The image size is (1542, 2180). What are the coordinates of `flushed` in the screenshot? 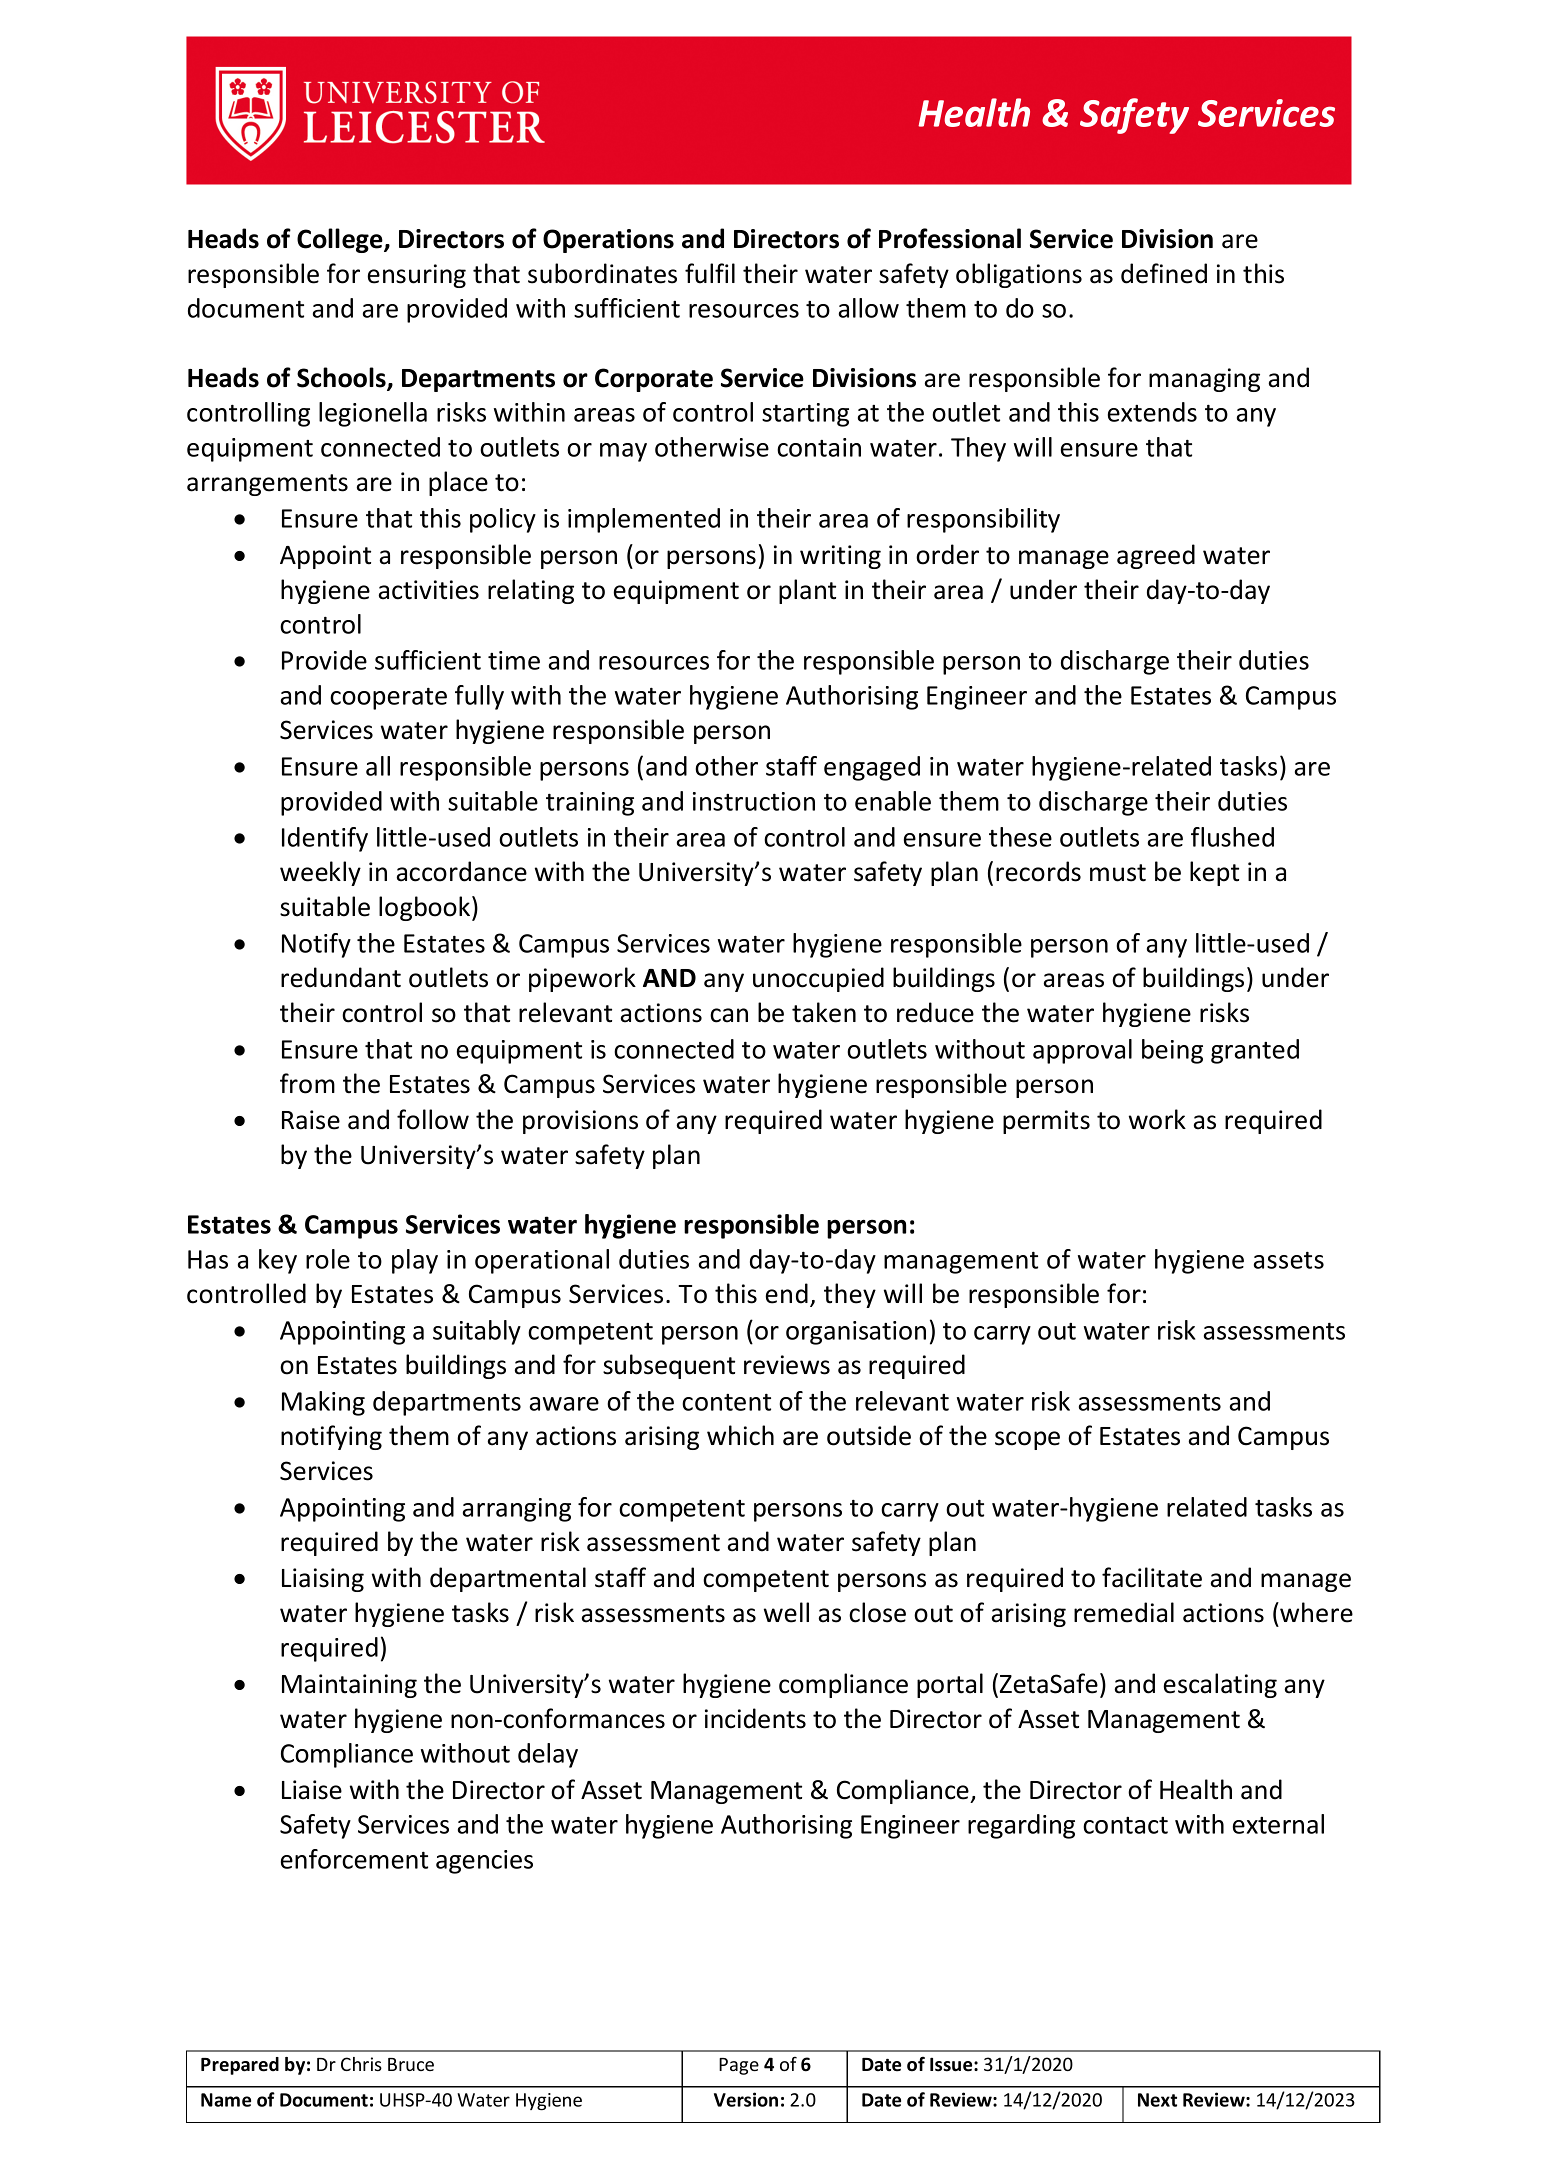 It's located at (1232, 837).
